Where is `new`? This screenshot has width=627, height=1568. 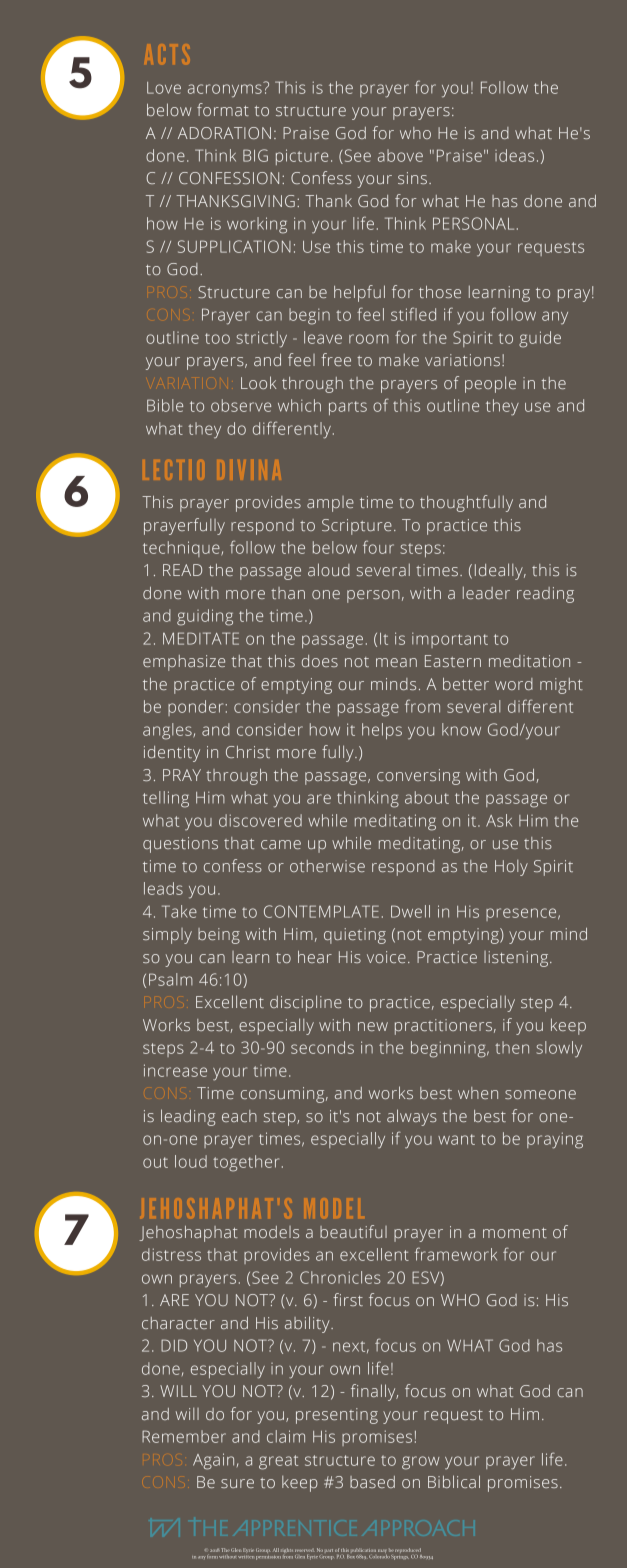
new is located at coordinates (373, 1026).
